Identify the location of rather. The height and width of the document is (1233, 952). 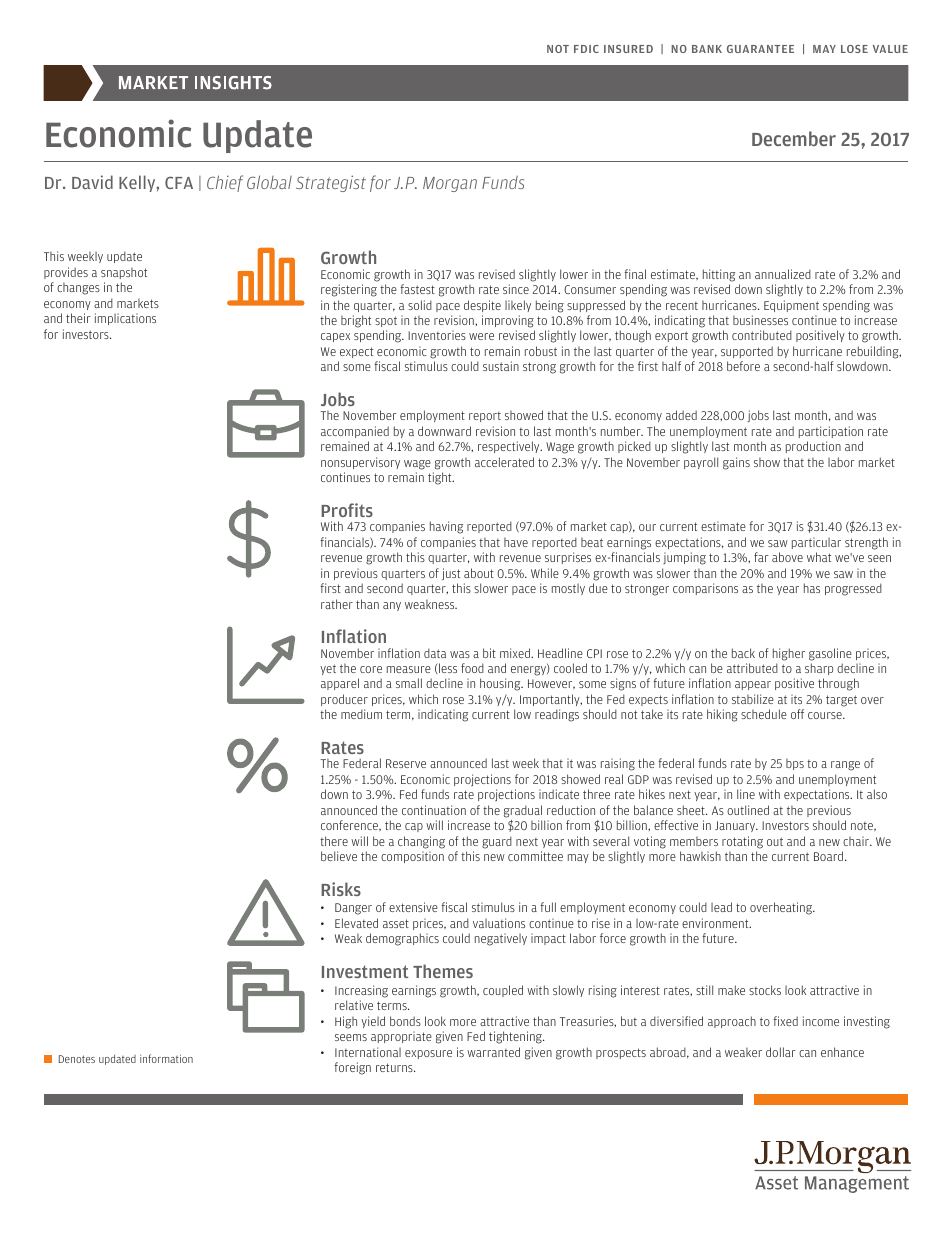
(337, 604).
